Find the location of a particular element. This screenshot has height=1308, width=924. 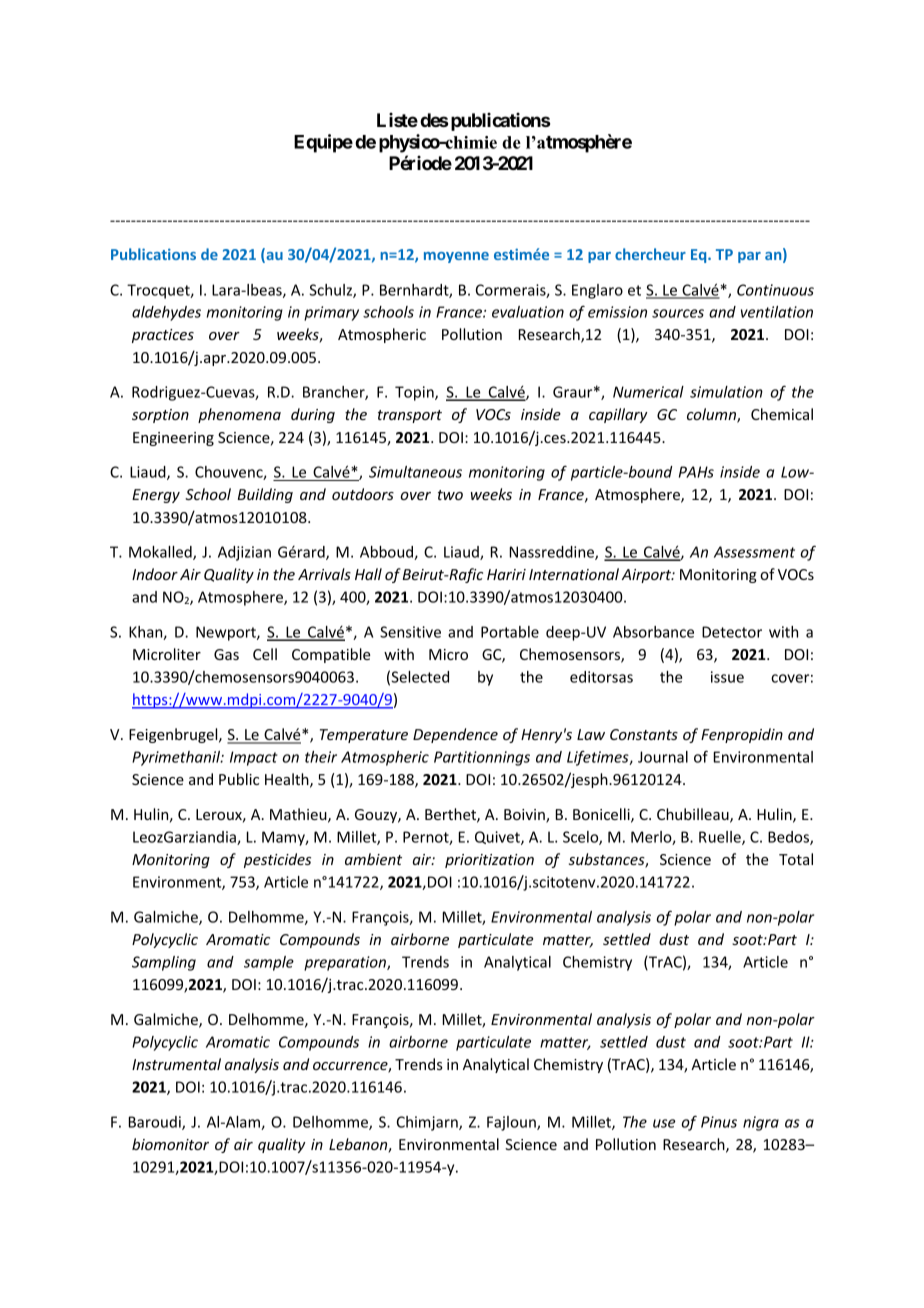

Equipe is located at coordinates (323, 143).
